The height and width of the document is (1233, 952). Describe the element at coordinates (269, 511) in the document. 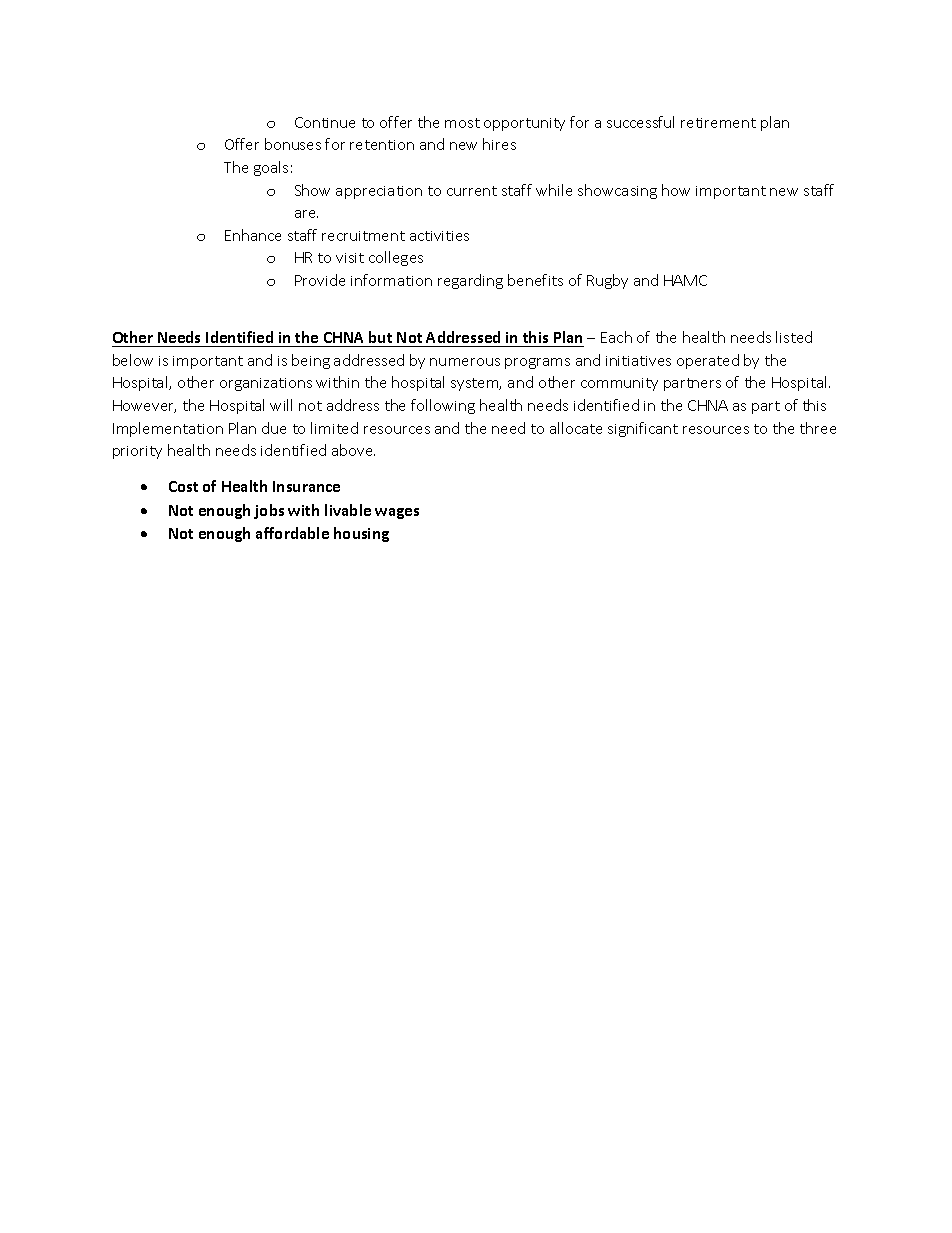

I see `jobs` at that location.
